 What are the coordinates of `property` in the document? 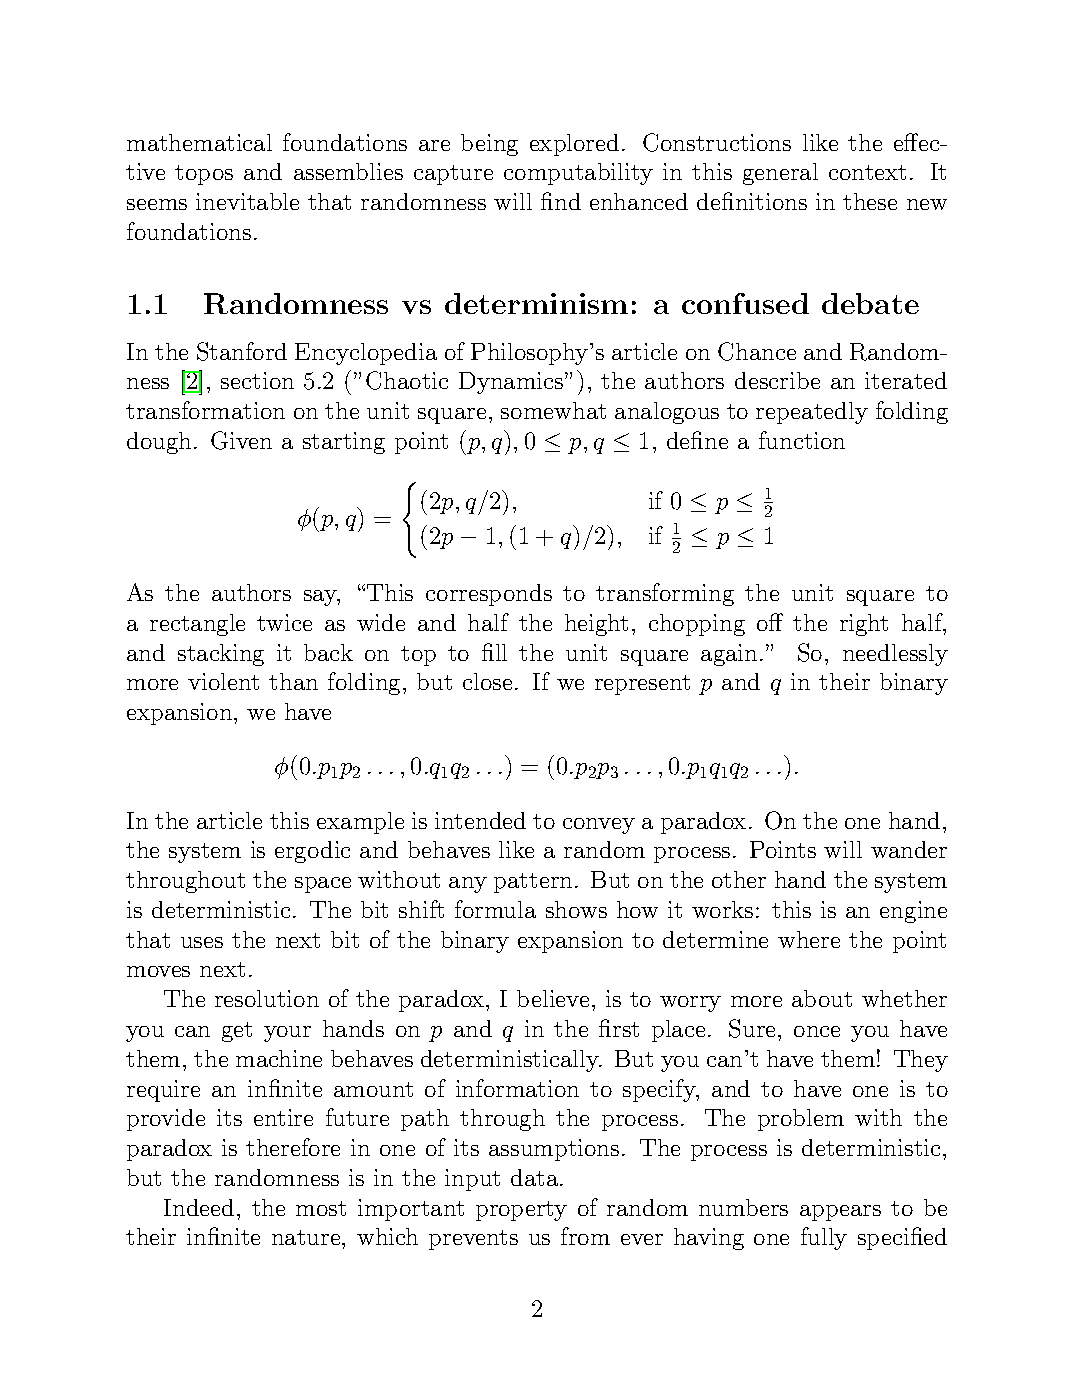 It's located at (521, 1211).
